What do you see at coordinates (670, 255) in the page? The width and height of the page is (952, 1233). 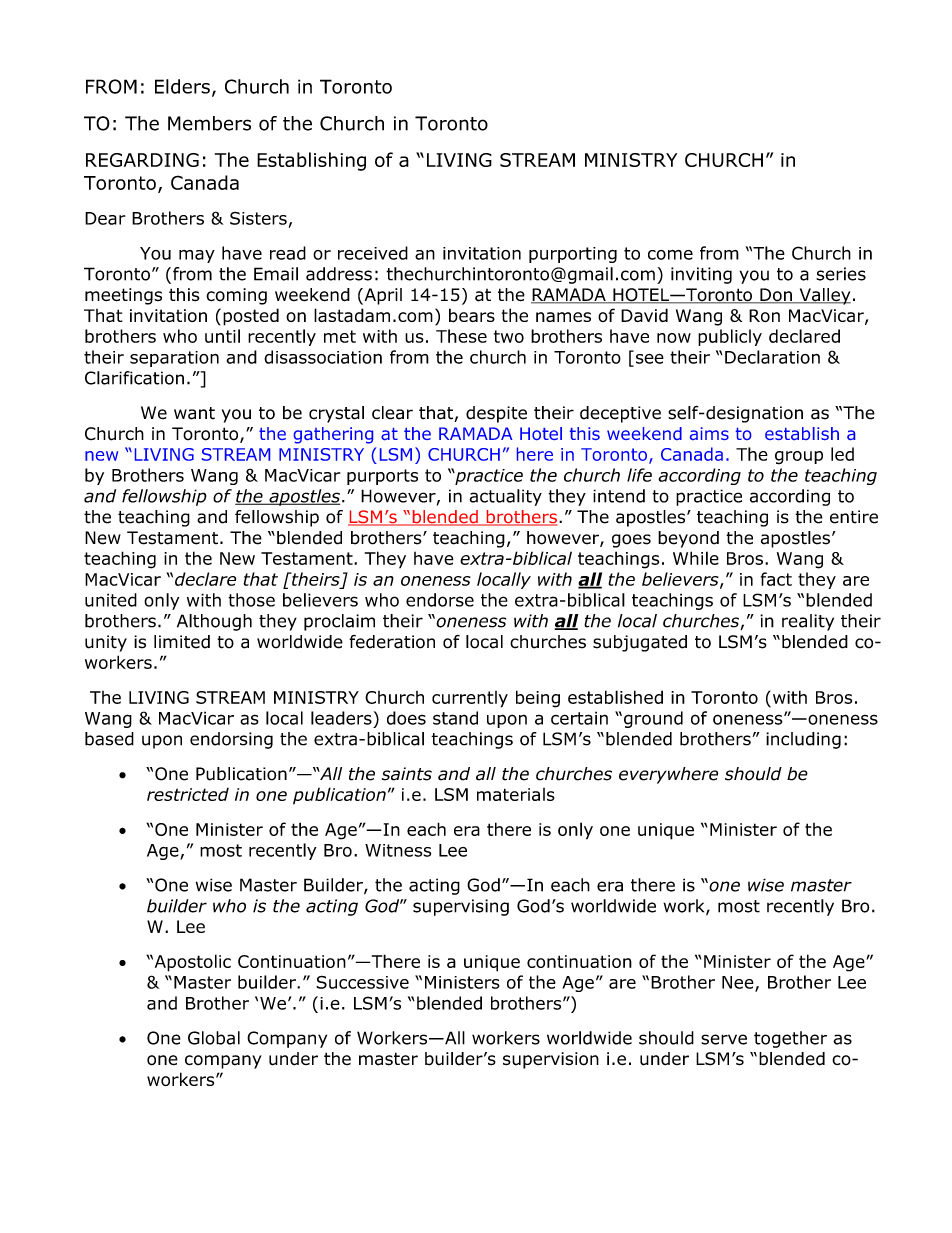 I see `come` at bounding box center [670, 255].
